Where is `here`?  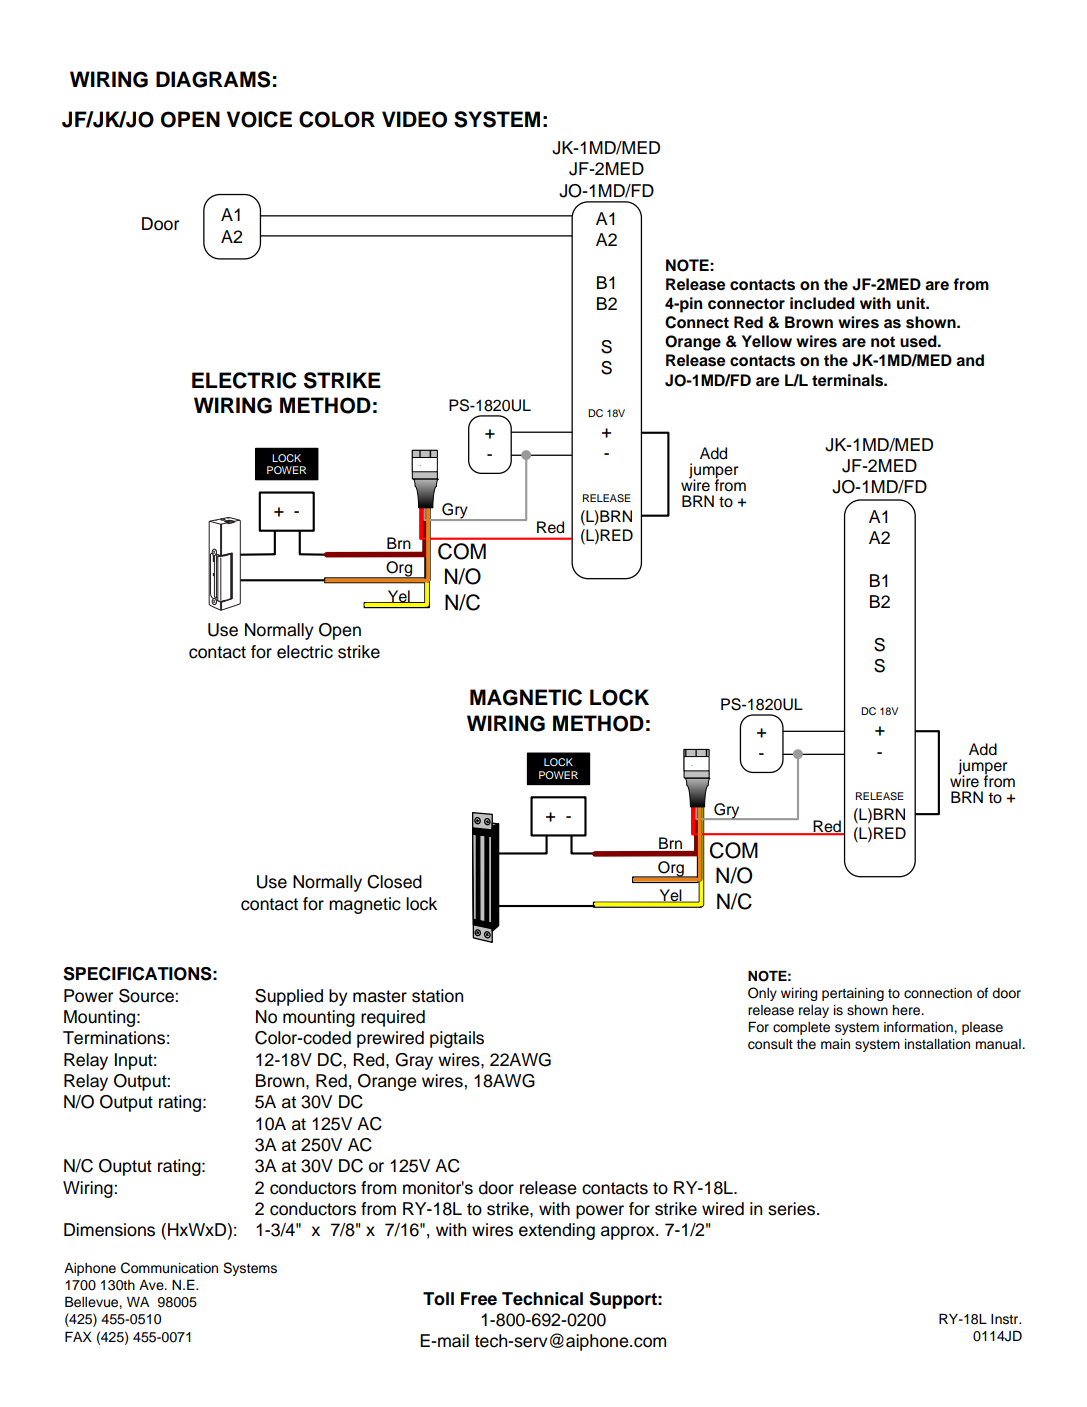
here is located at coordinates (907, 1010).
